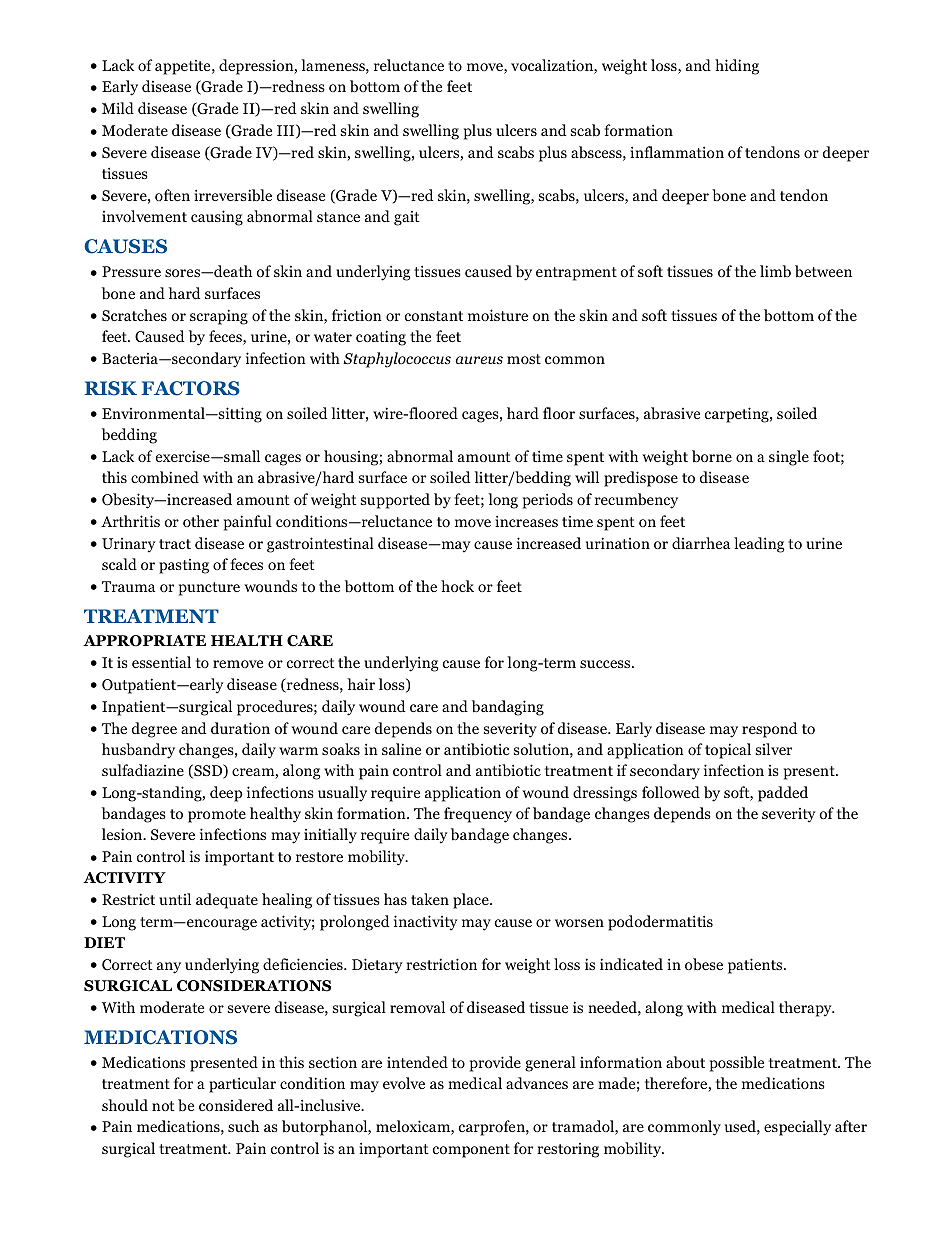 The width and height of the document is (952, 1233). Describe the element at coordinates (471, 1151) in the document. I see `component` at that location.
